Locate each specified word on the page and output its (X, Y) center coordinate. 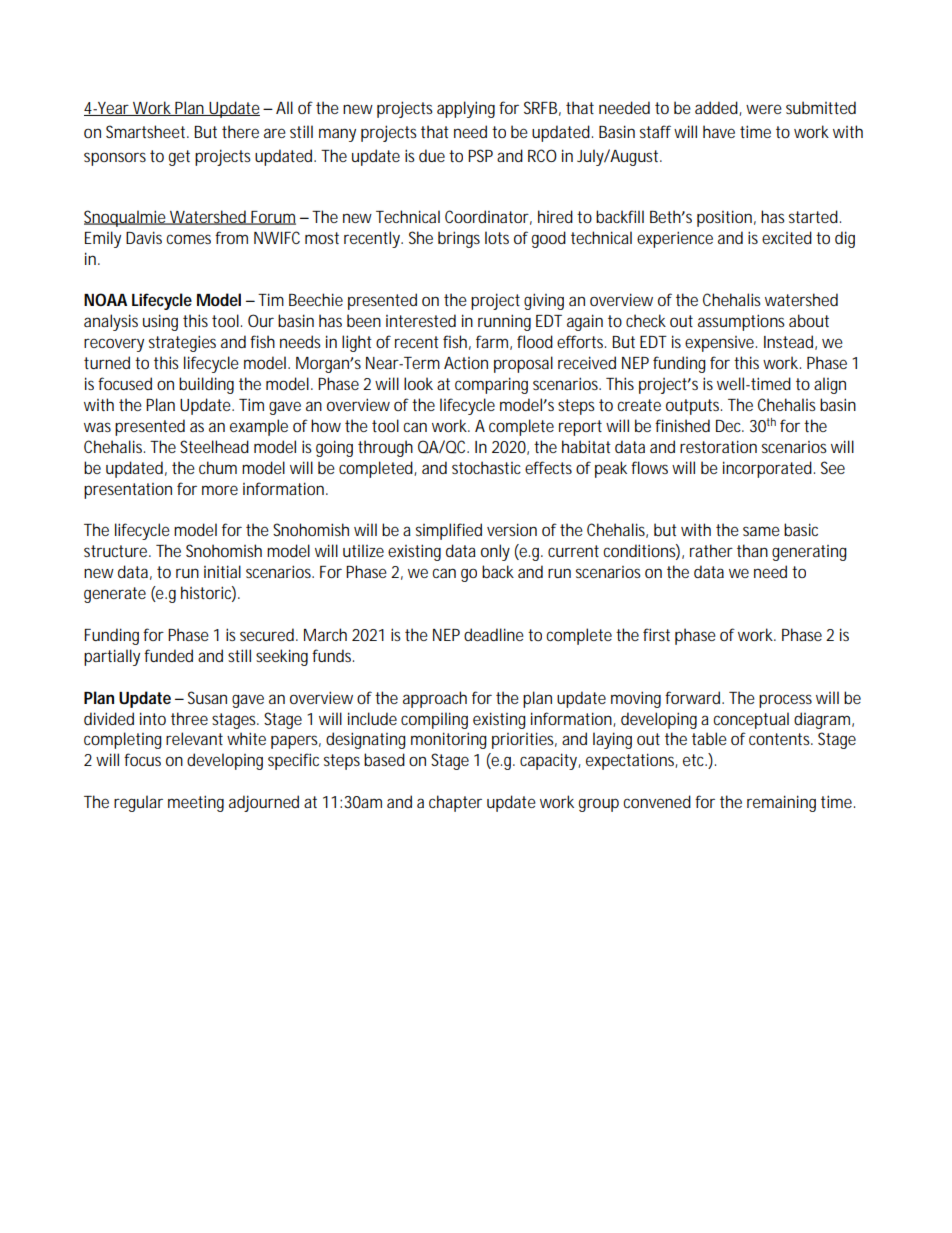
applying (466, 109)
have (719, 131)
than (752, 550)
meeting (196, 803)
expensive (721, 344)
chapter (455, 803)
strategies (182, 343)
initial (222, 571)
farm (494, 342)
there (240, 131)
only (495, 552)
